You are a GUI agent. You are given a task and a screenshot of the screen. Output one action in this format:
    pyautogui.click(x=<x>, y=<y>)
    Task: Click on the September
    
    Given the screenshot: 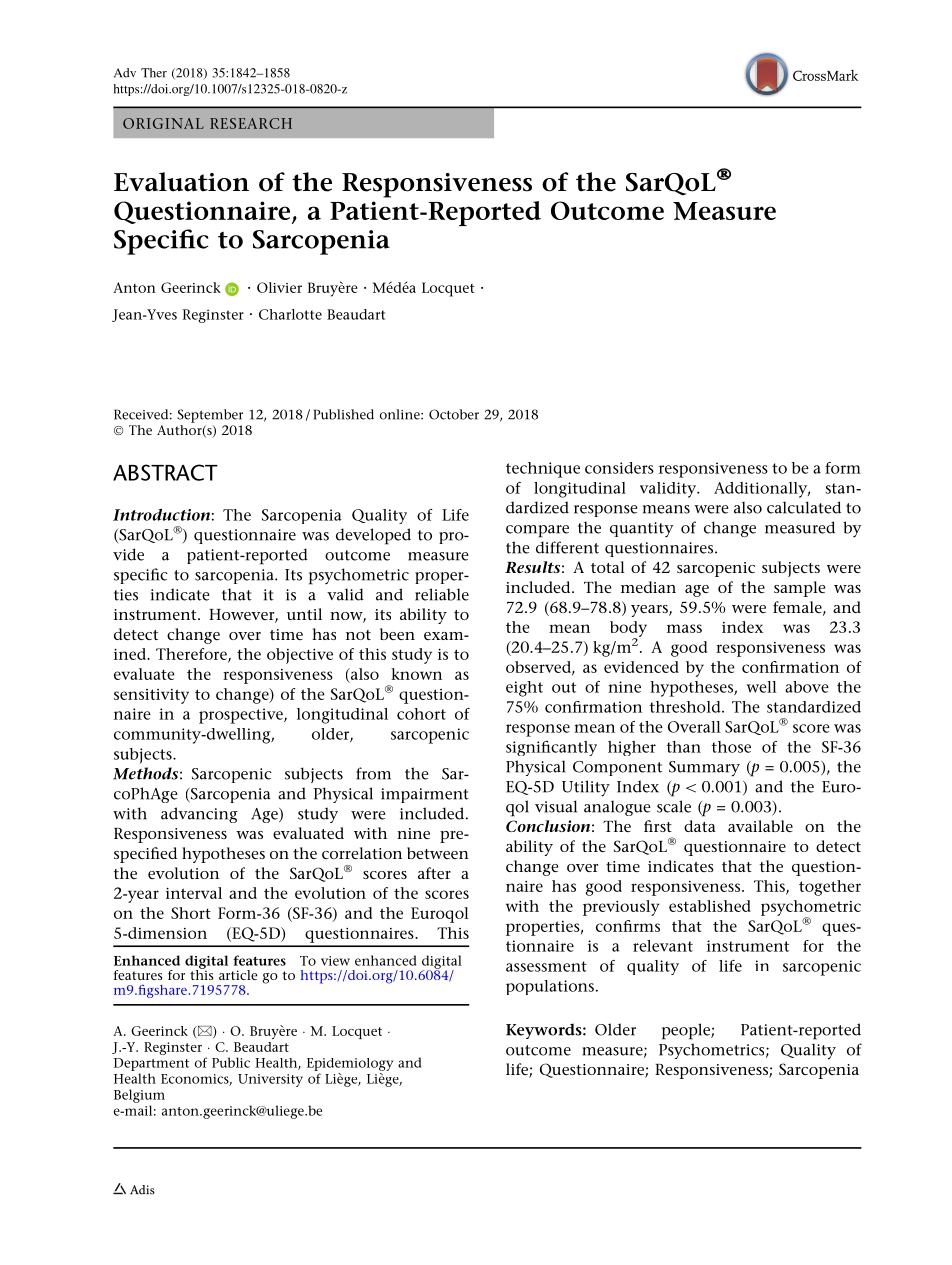 What is the action you would take?
    pyautogui.click(x=210, y=416)
